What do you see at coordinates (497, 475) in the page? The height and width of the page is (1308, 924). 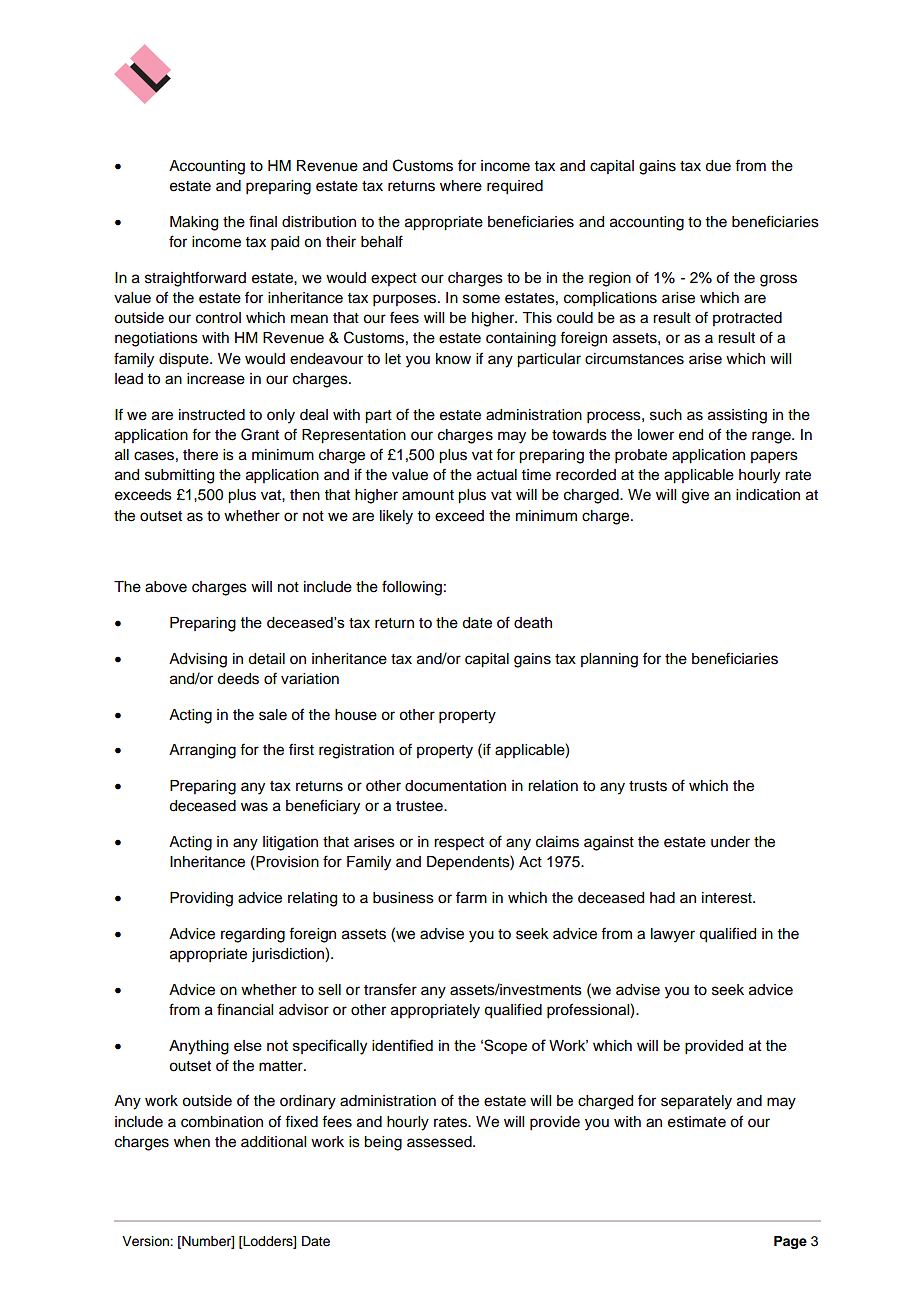 I see `actual` at bounding box center [497, 475].
